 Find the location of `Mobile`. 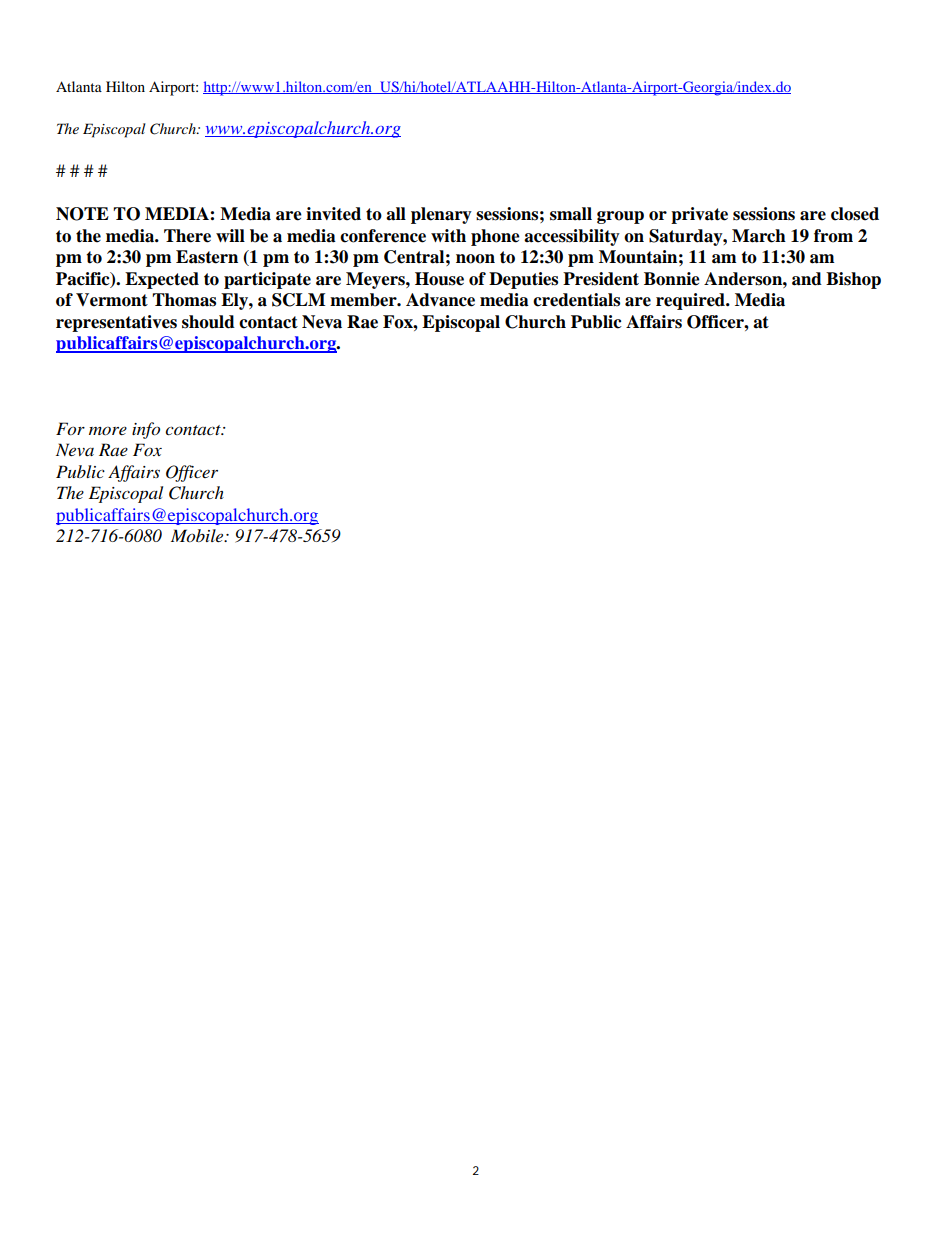

Mobile is located at coordinates (198, 536).
